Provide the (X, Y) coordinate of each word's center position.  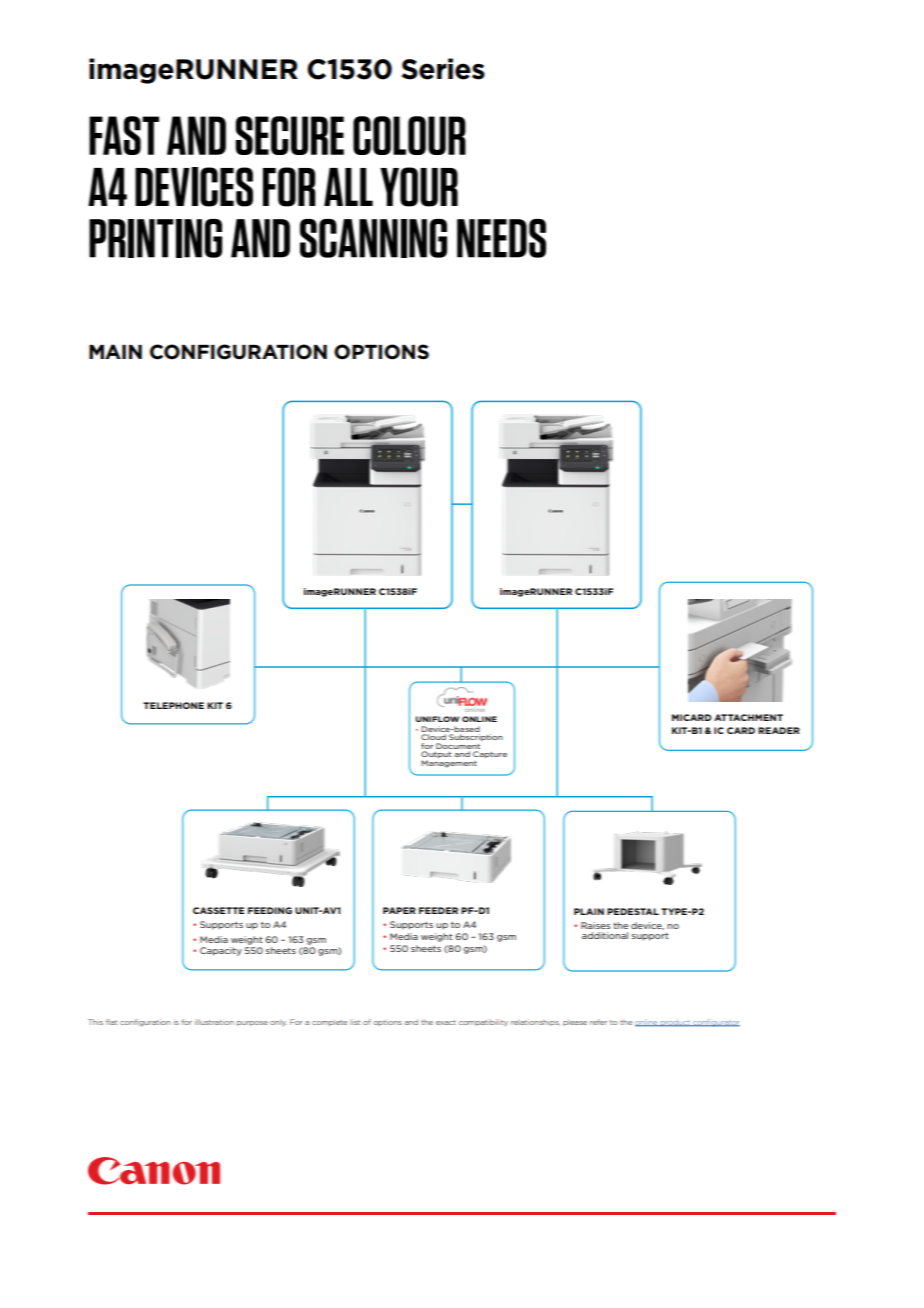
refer (598, 1022)
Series (443, 69)
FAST (124, 135)
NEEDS (501, 238)
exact (446, 1022)
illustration (214, 1022)
